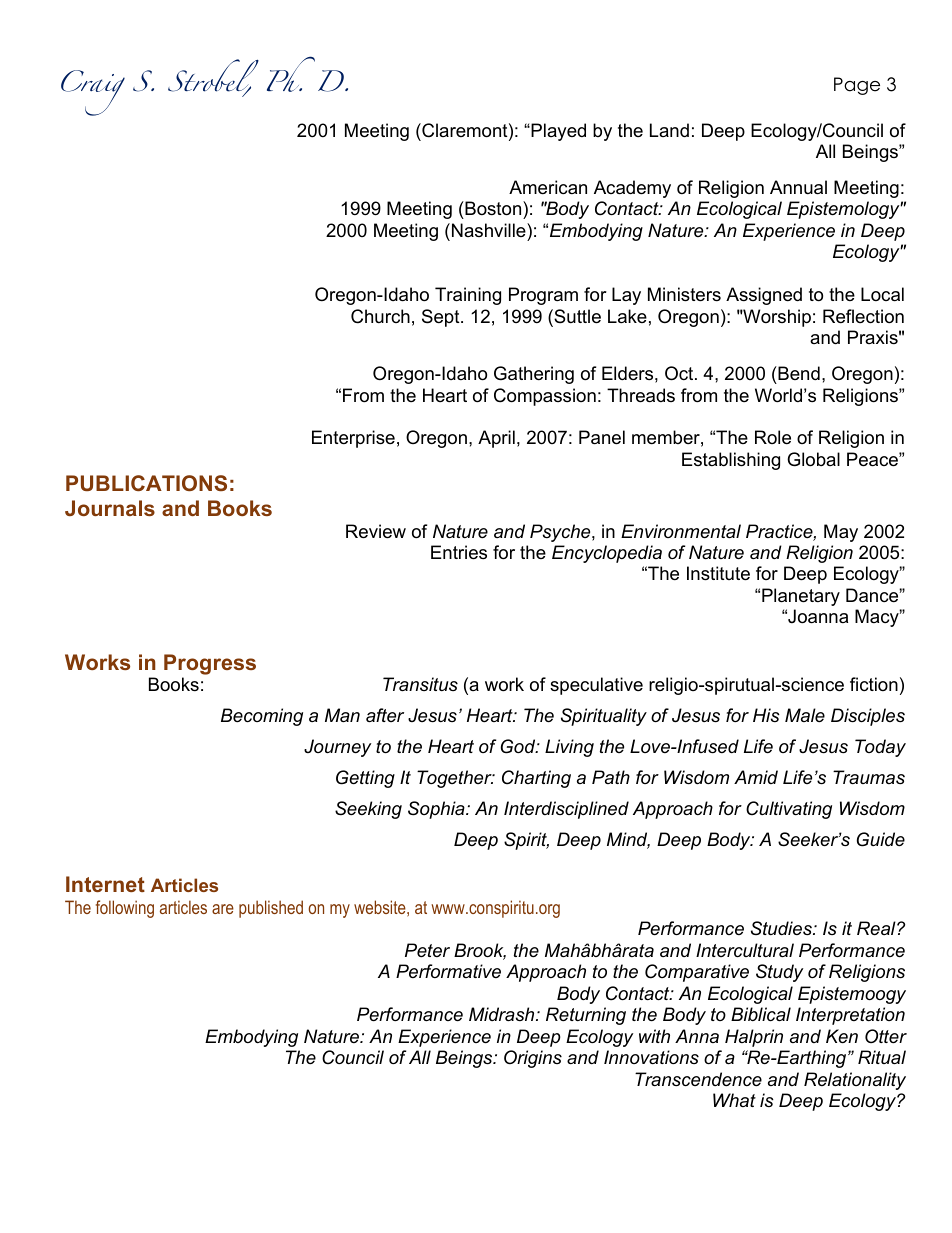 Image resolution: width=952 pixels, height=1233 pixels. What do you see at coordinates (125, 909) in the page?
I see `following` at bounding box center [125, 909].
